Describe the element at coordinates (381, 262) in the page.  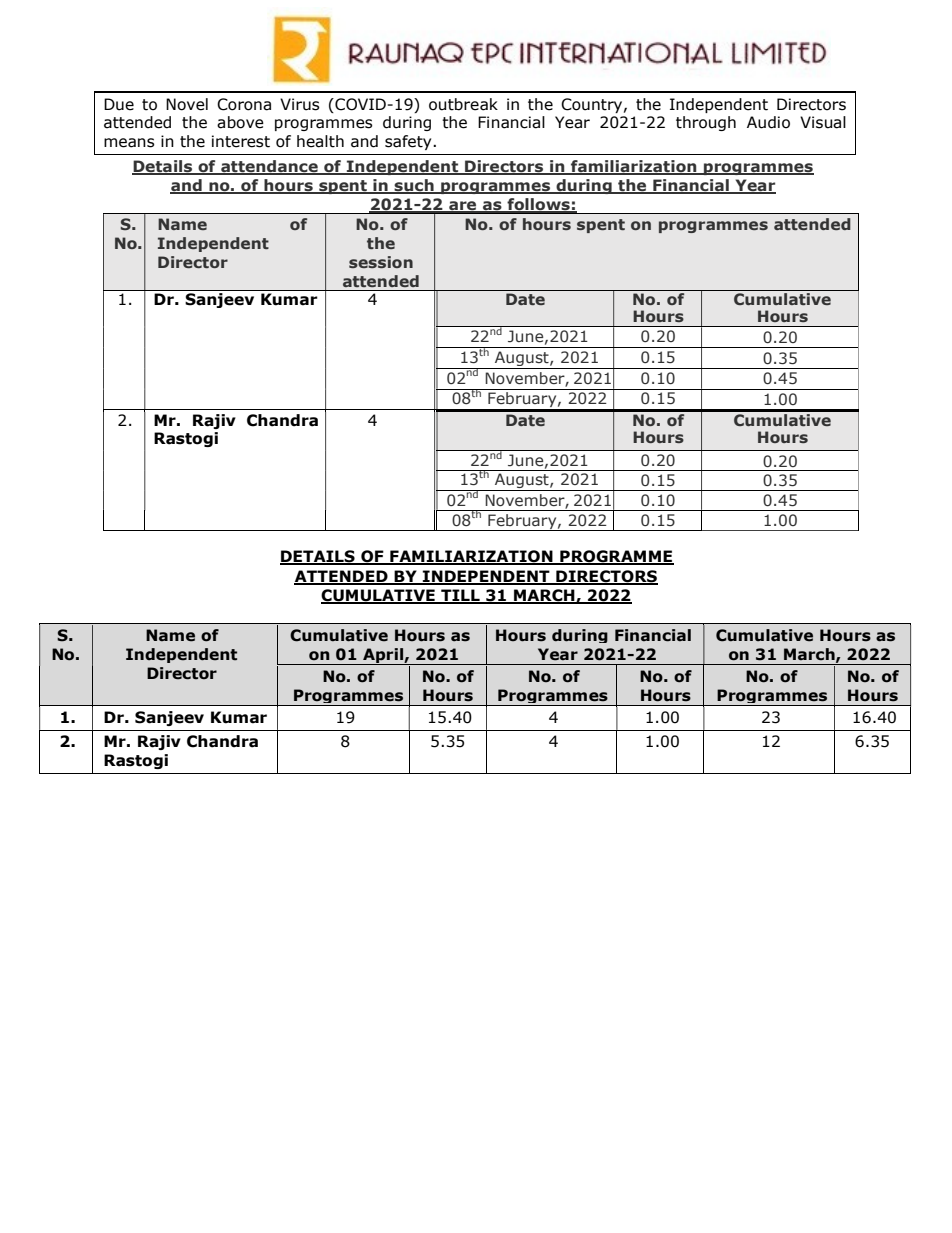
I see `session` at that location.
